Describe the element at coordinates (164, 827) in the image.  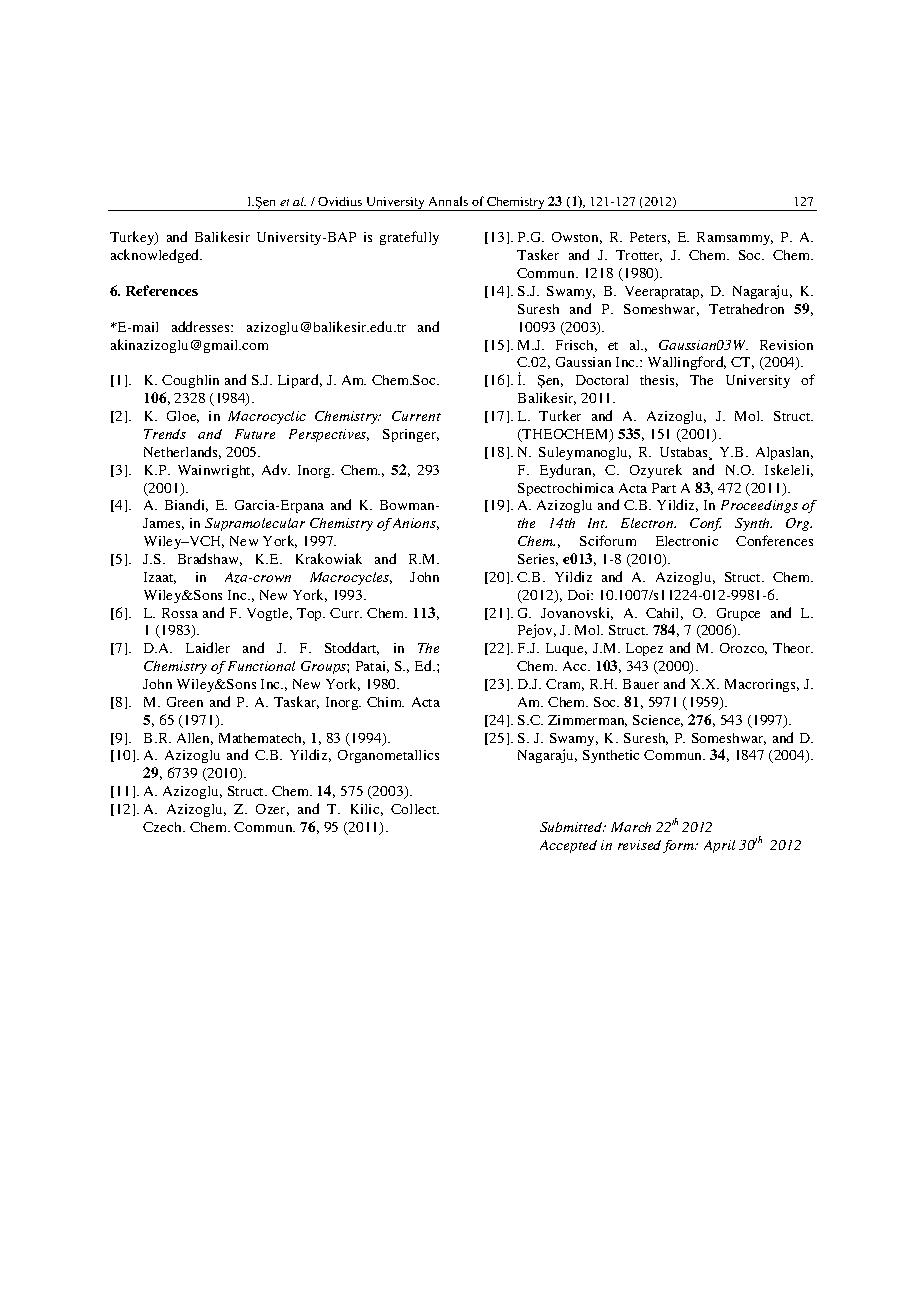
I see `Czech` at that location.
